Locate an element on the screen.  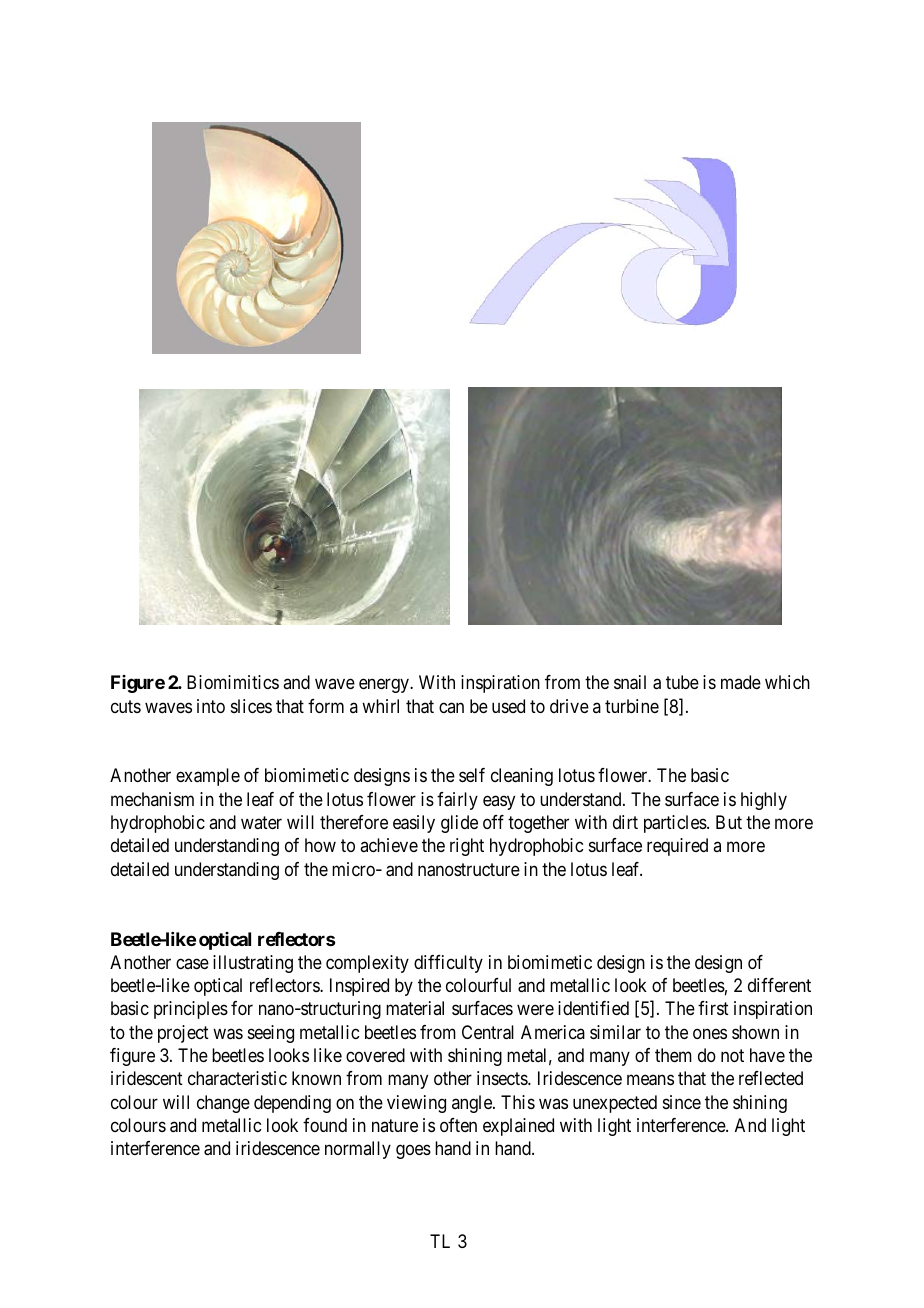
water is located at coordinates (261, 822).
